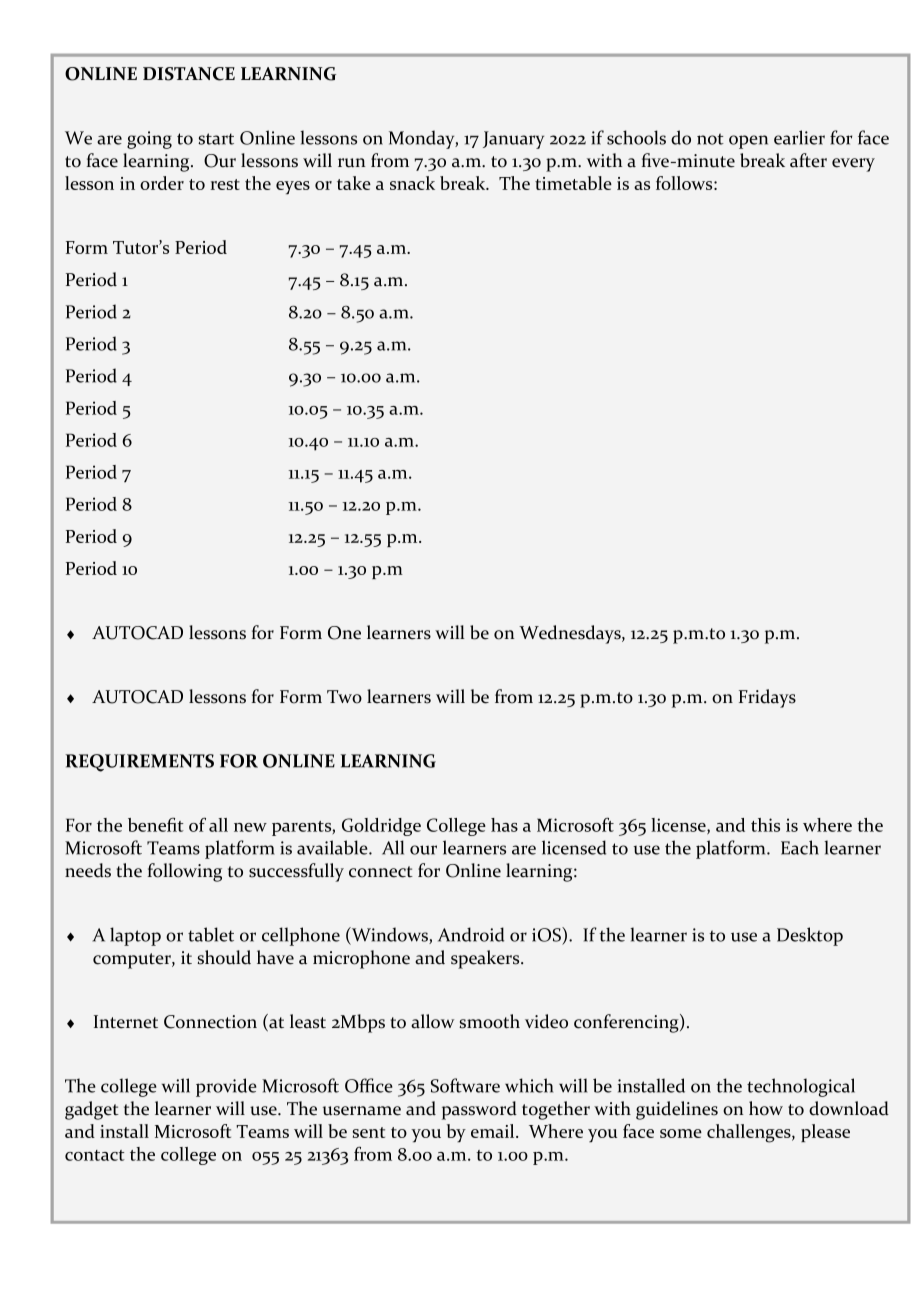  Describe the element at coordinates (513, 140) in the page. I see `January` at that location.
